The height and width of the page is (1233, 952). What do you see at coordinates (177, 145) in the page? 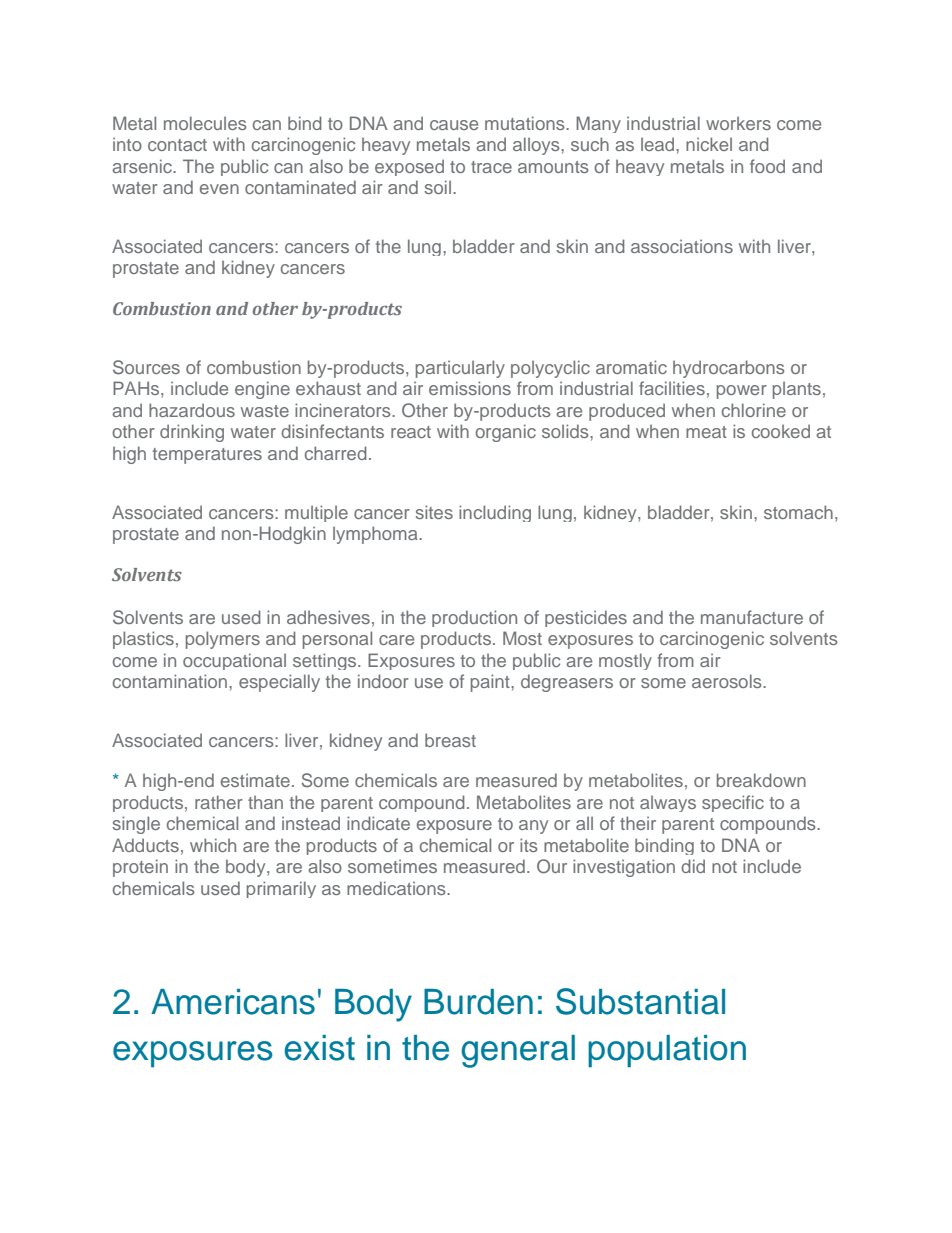
I see `contact` at bounding box center [177, 145].
